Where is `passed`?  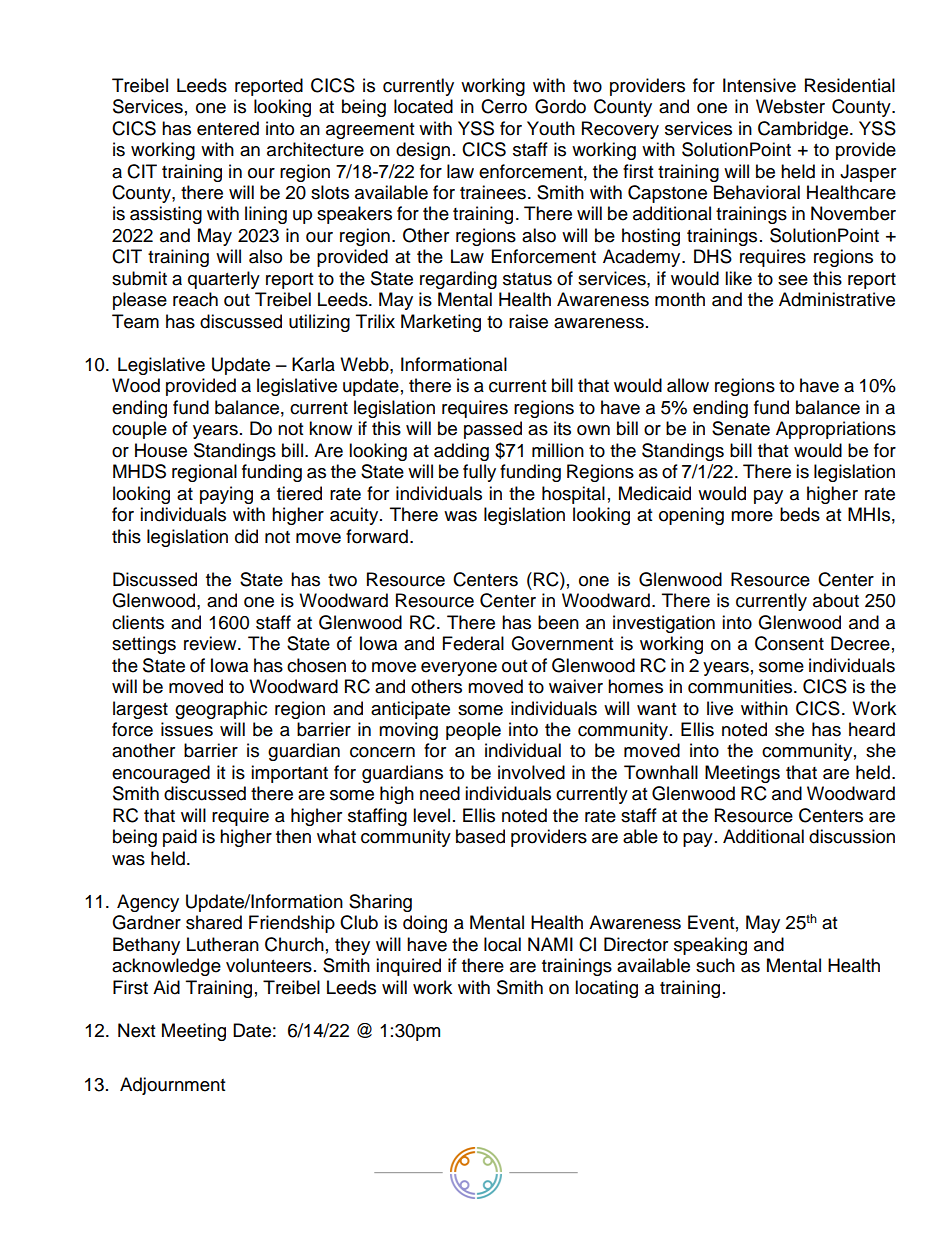
passed is located at coordinates (493, 430).
